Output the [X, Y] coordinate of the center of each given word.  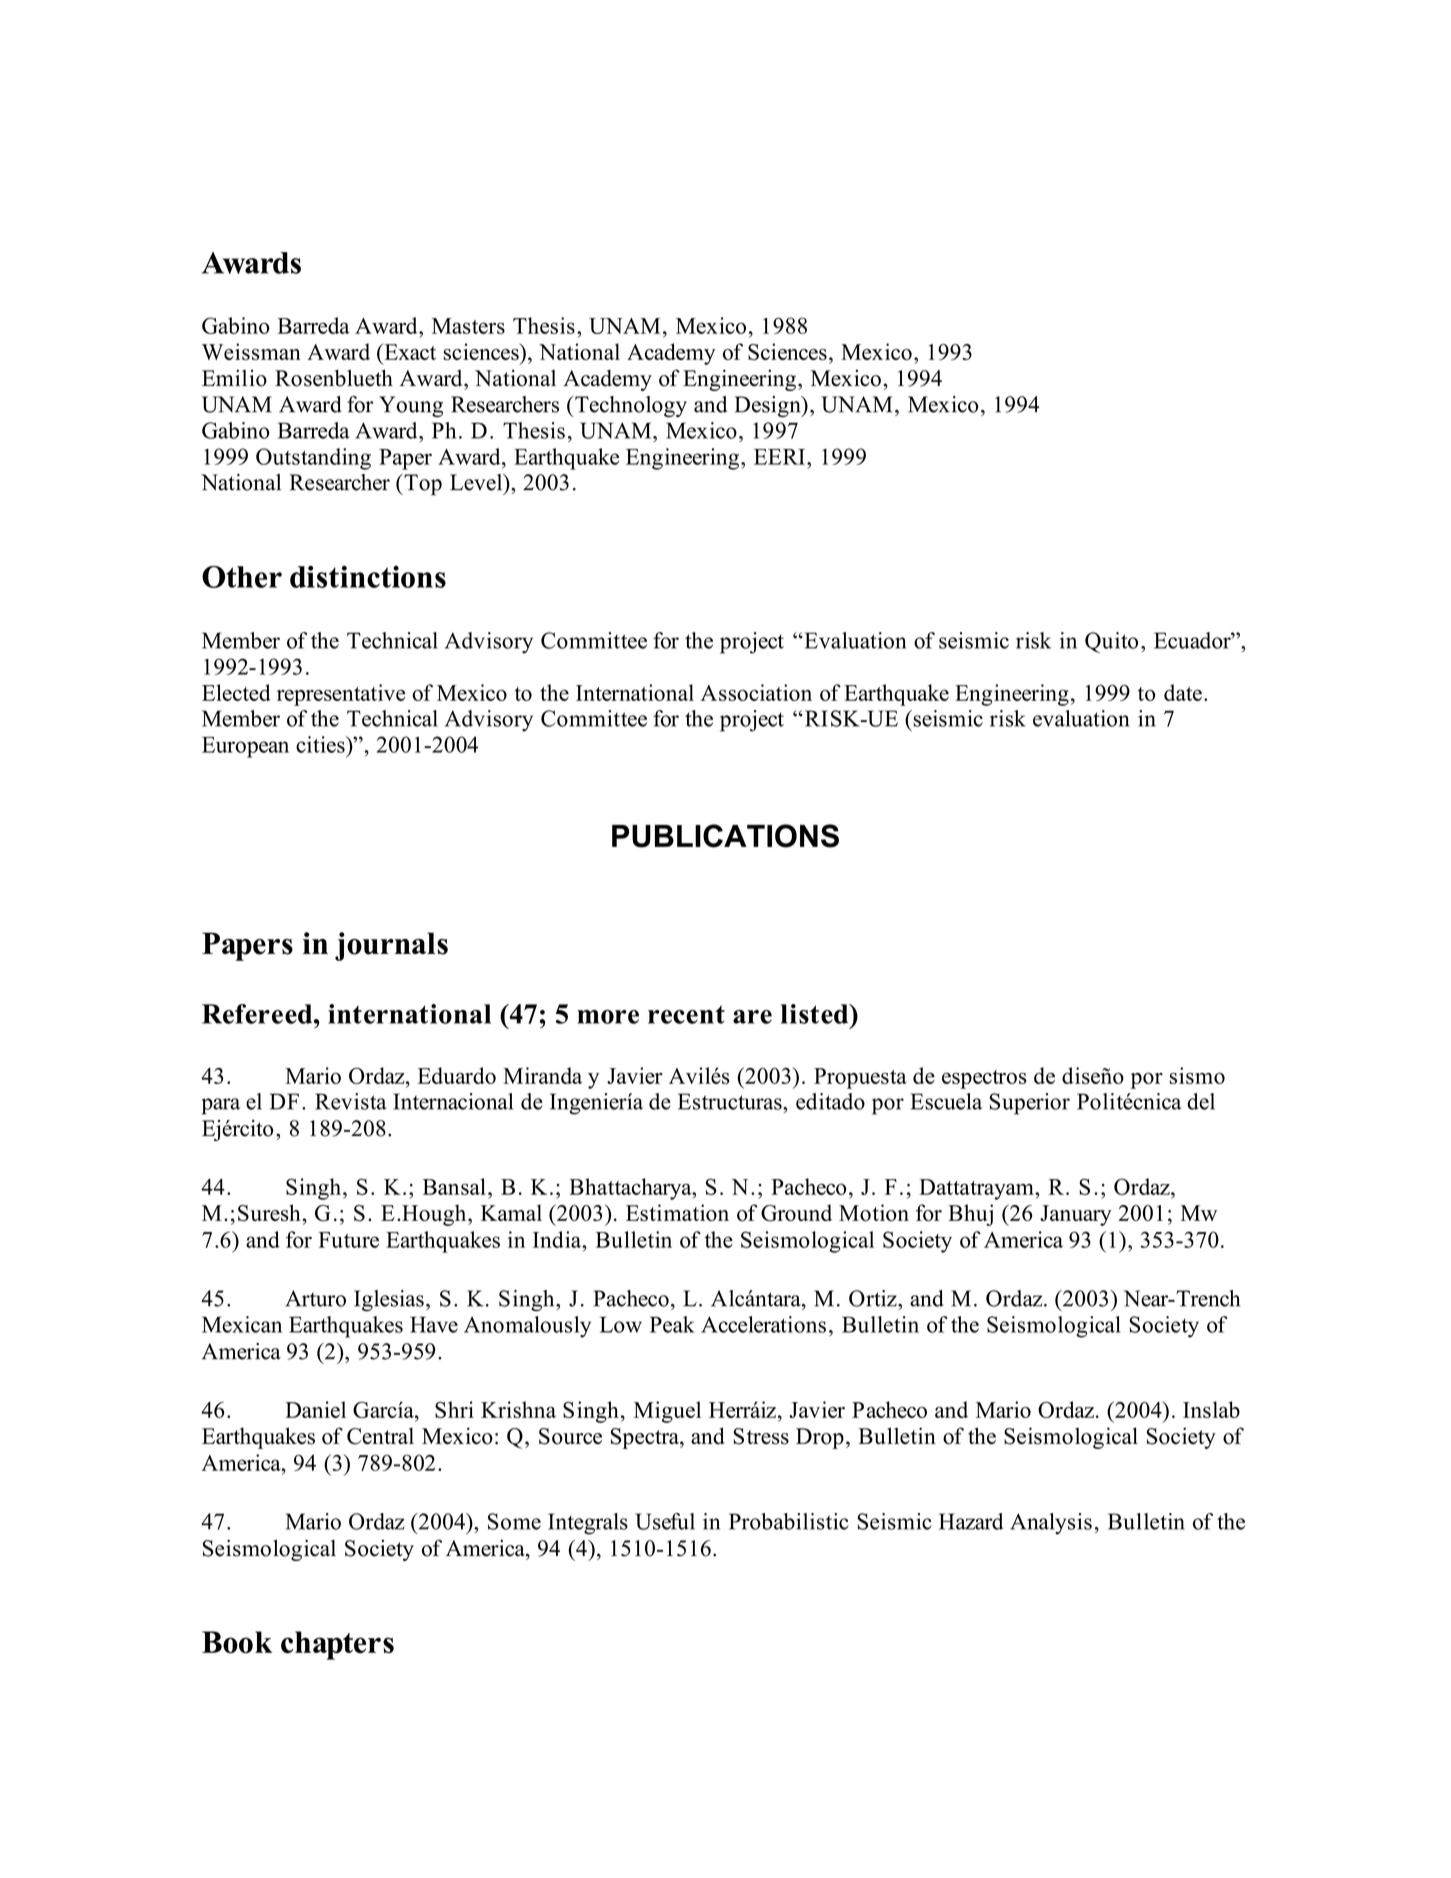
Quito [1111, 642]
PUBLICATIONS [725, 836]
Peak [672, 1324]
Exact [409, 352]
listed [816, 1014]
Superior [1030, 1104]
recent [686, 1015]
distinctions [368, 576]
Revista [351, 1101]
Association [756, 692]
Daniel [315, 1409]
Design [769, 406]
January [1076, 1215]
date [1183, 692]
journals [391, 946]
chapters [337, 1645]
